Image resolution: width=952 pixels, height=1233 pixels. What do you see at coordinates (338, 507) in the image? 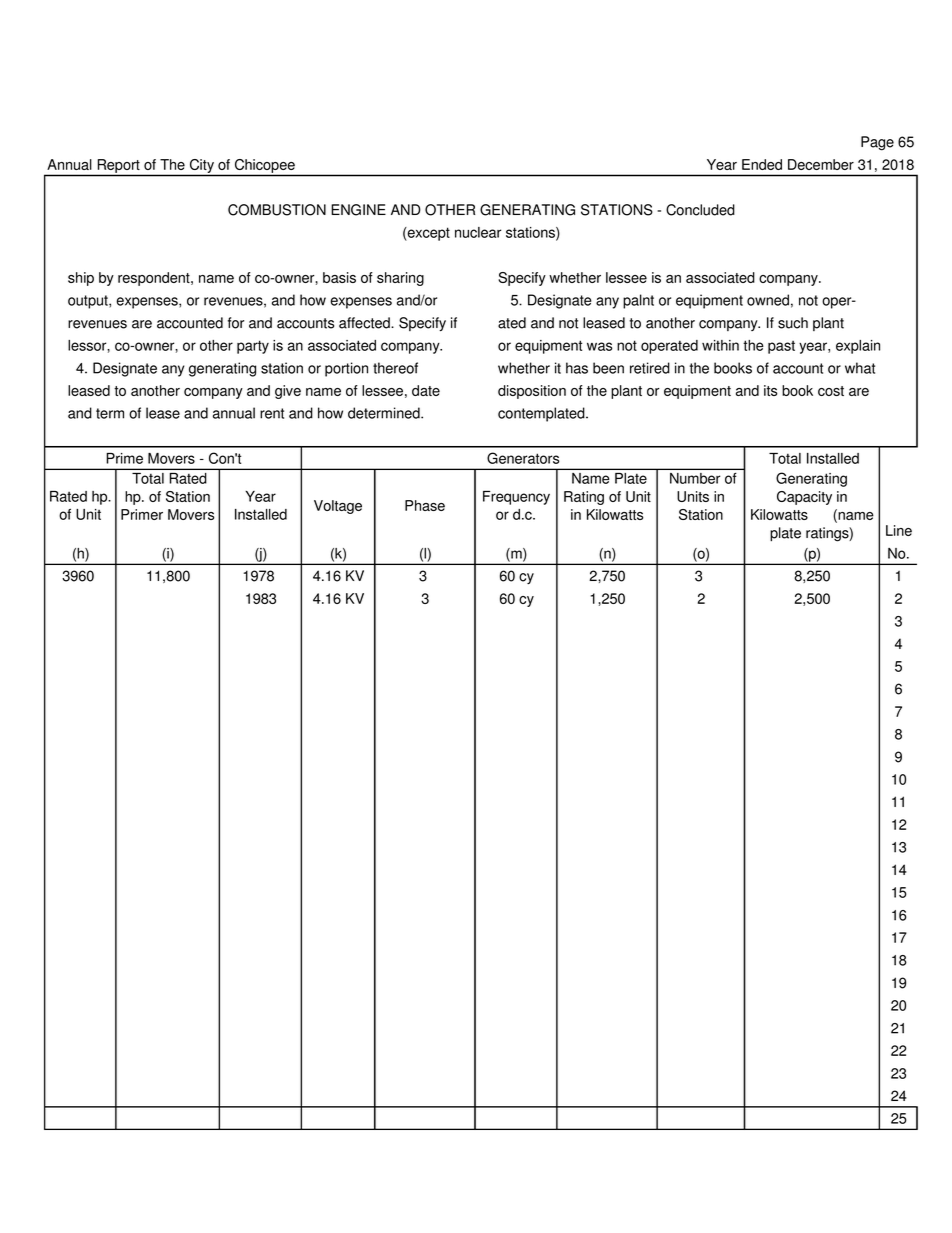
I see `Voltage` at bounding box center [338, 507].
